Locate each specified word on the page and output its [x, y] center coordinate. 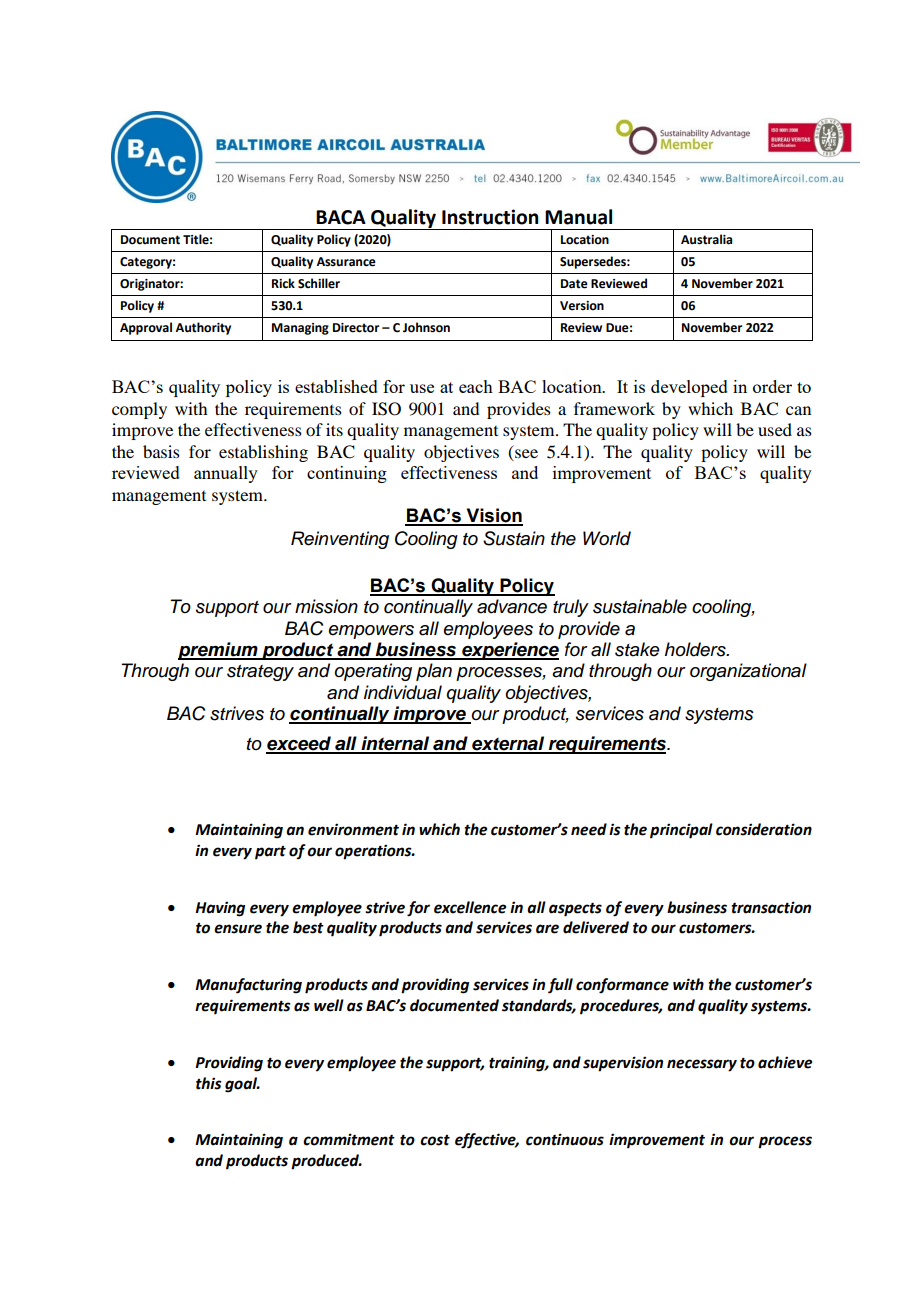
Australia [706, 239]
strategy [260, 673]
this [209, 1083]
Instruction [490, 217]
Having [220, 909]
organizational [748, 672]
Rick [283, 283]
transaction [771, 907]
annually [226, 474]
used [775, 429]
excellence [470, 907]
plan [434, 672]
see [526, 453]
